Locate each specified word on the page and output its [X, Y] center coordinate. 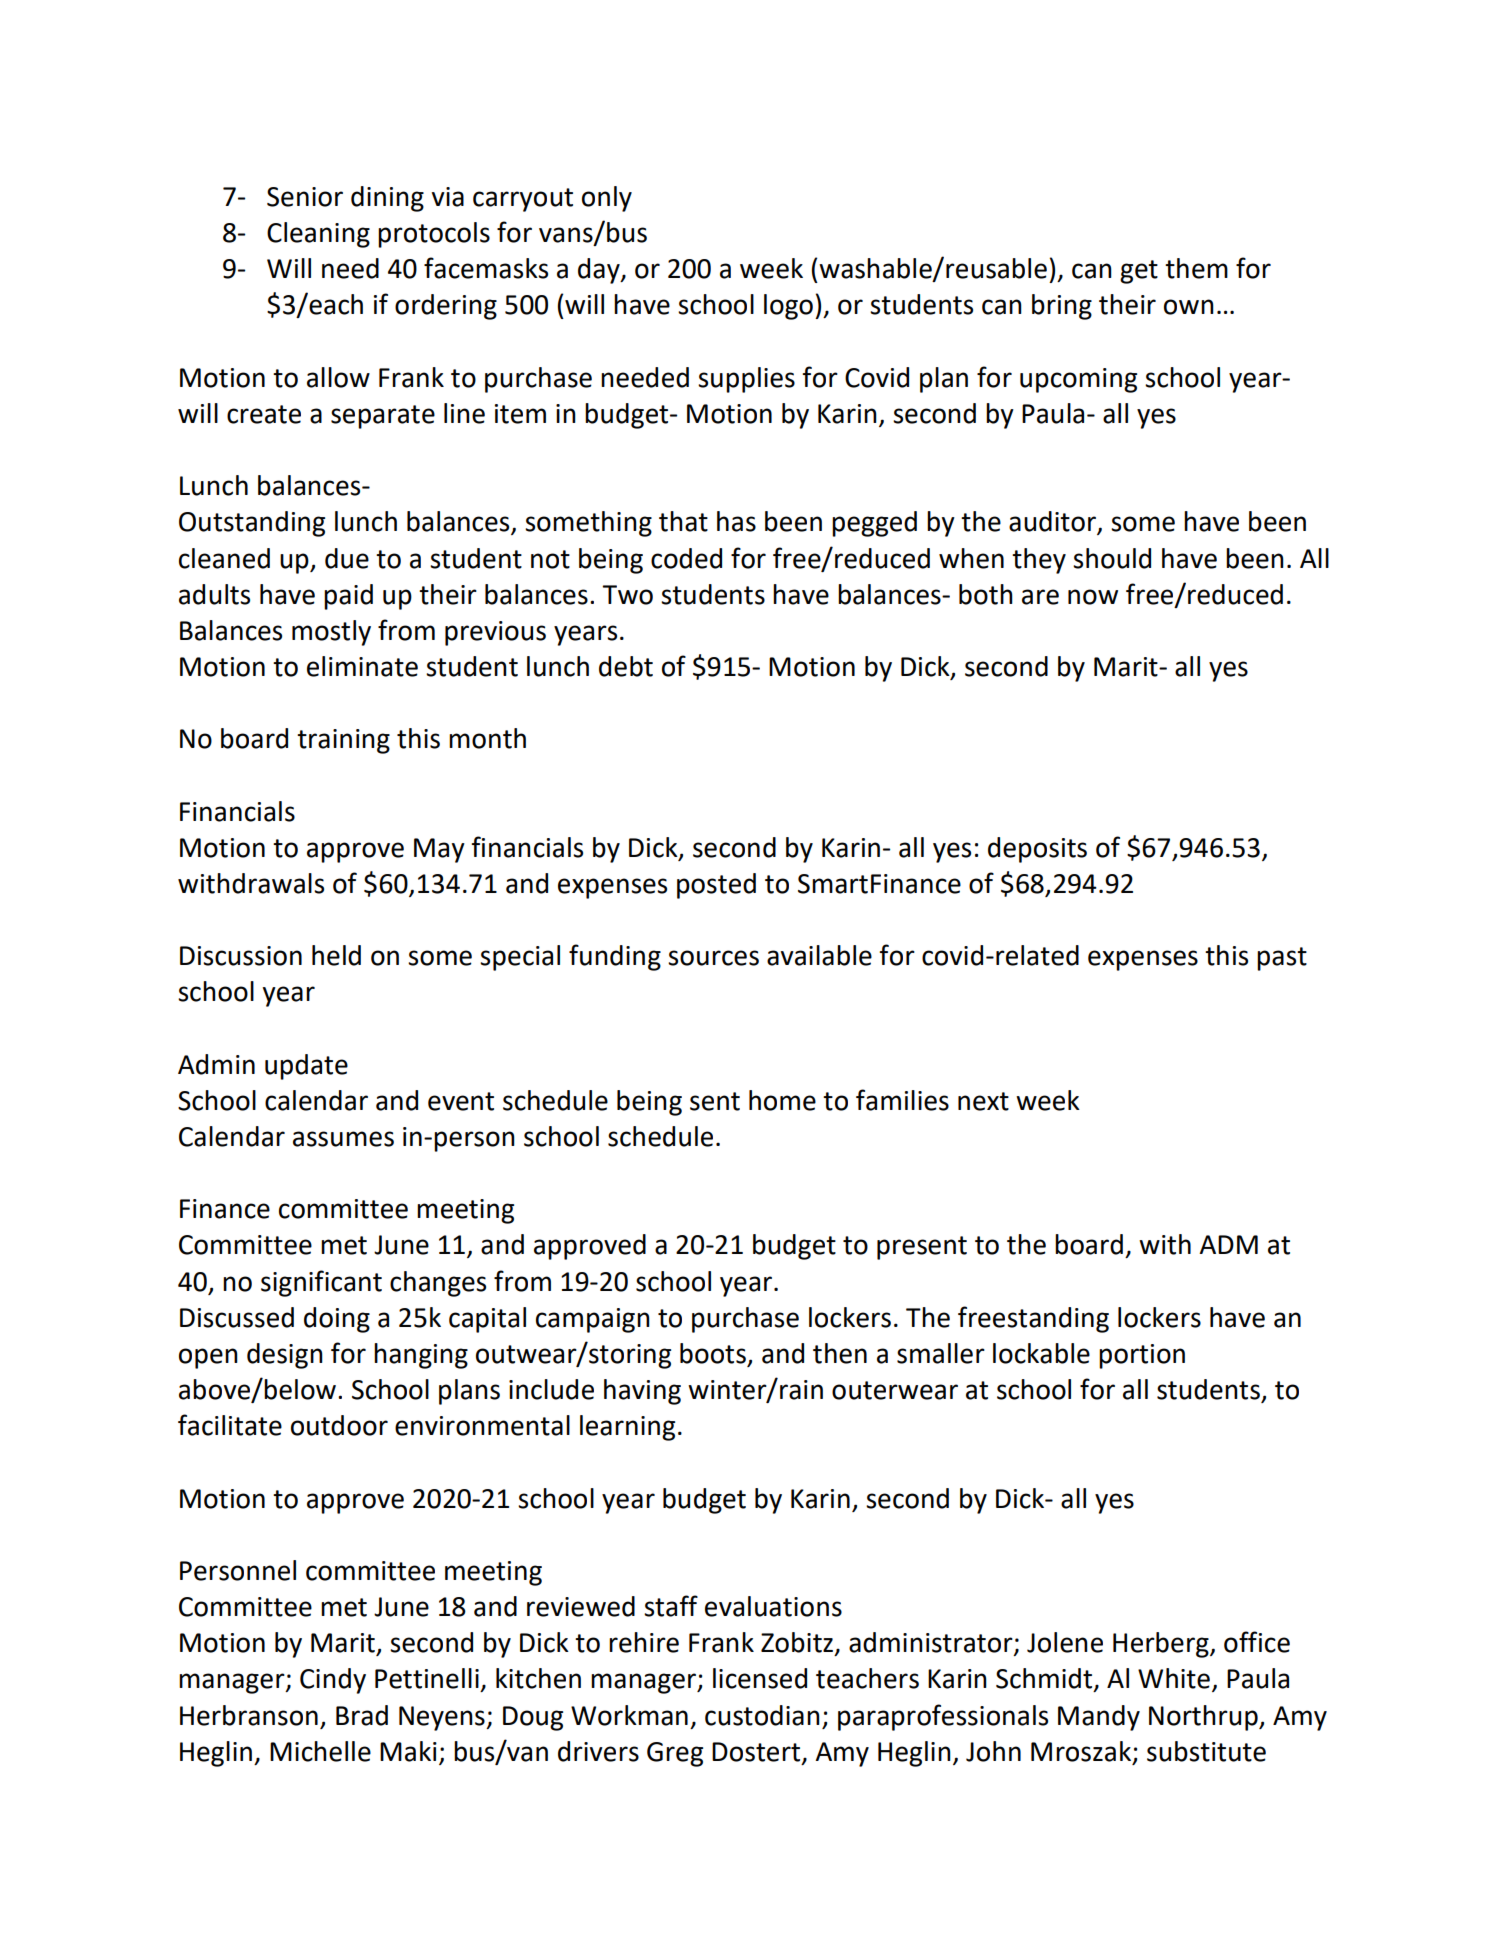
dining [387, 199]
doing [337, 1320]
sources [713, 958]
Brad [362, 1715]
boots [714, 1354]
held [336, 955]
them [1196, 268]
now [1093, 597]
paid [348, 597]
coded [686, 558]
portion [1142, 1356]
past [1282, 959]
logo [788, 307]
